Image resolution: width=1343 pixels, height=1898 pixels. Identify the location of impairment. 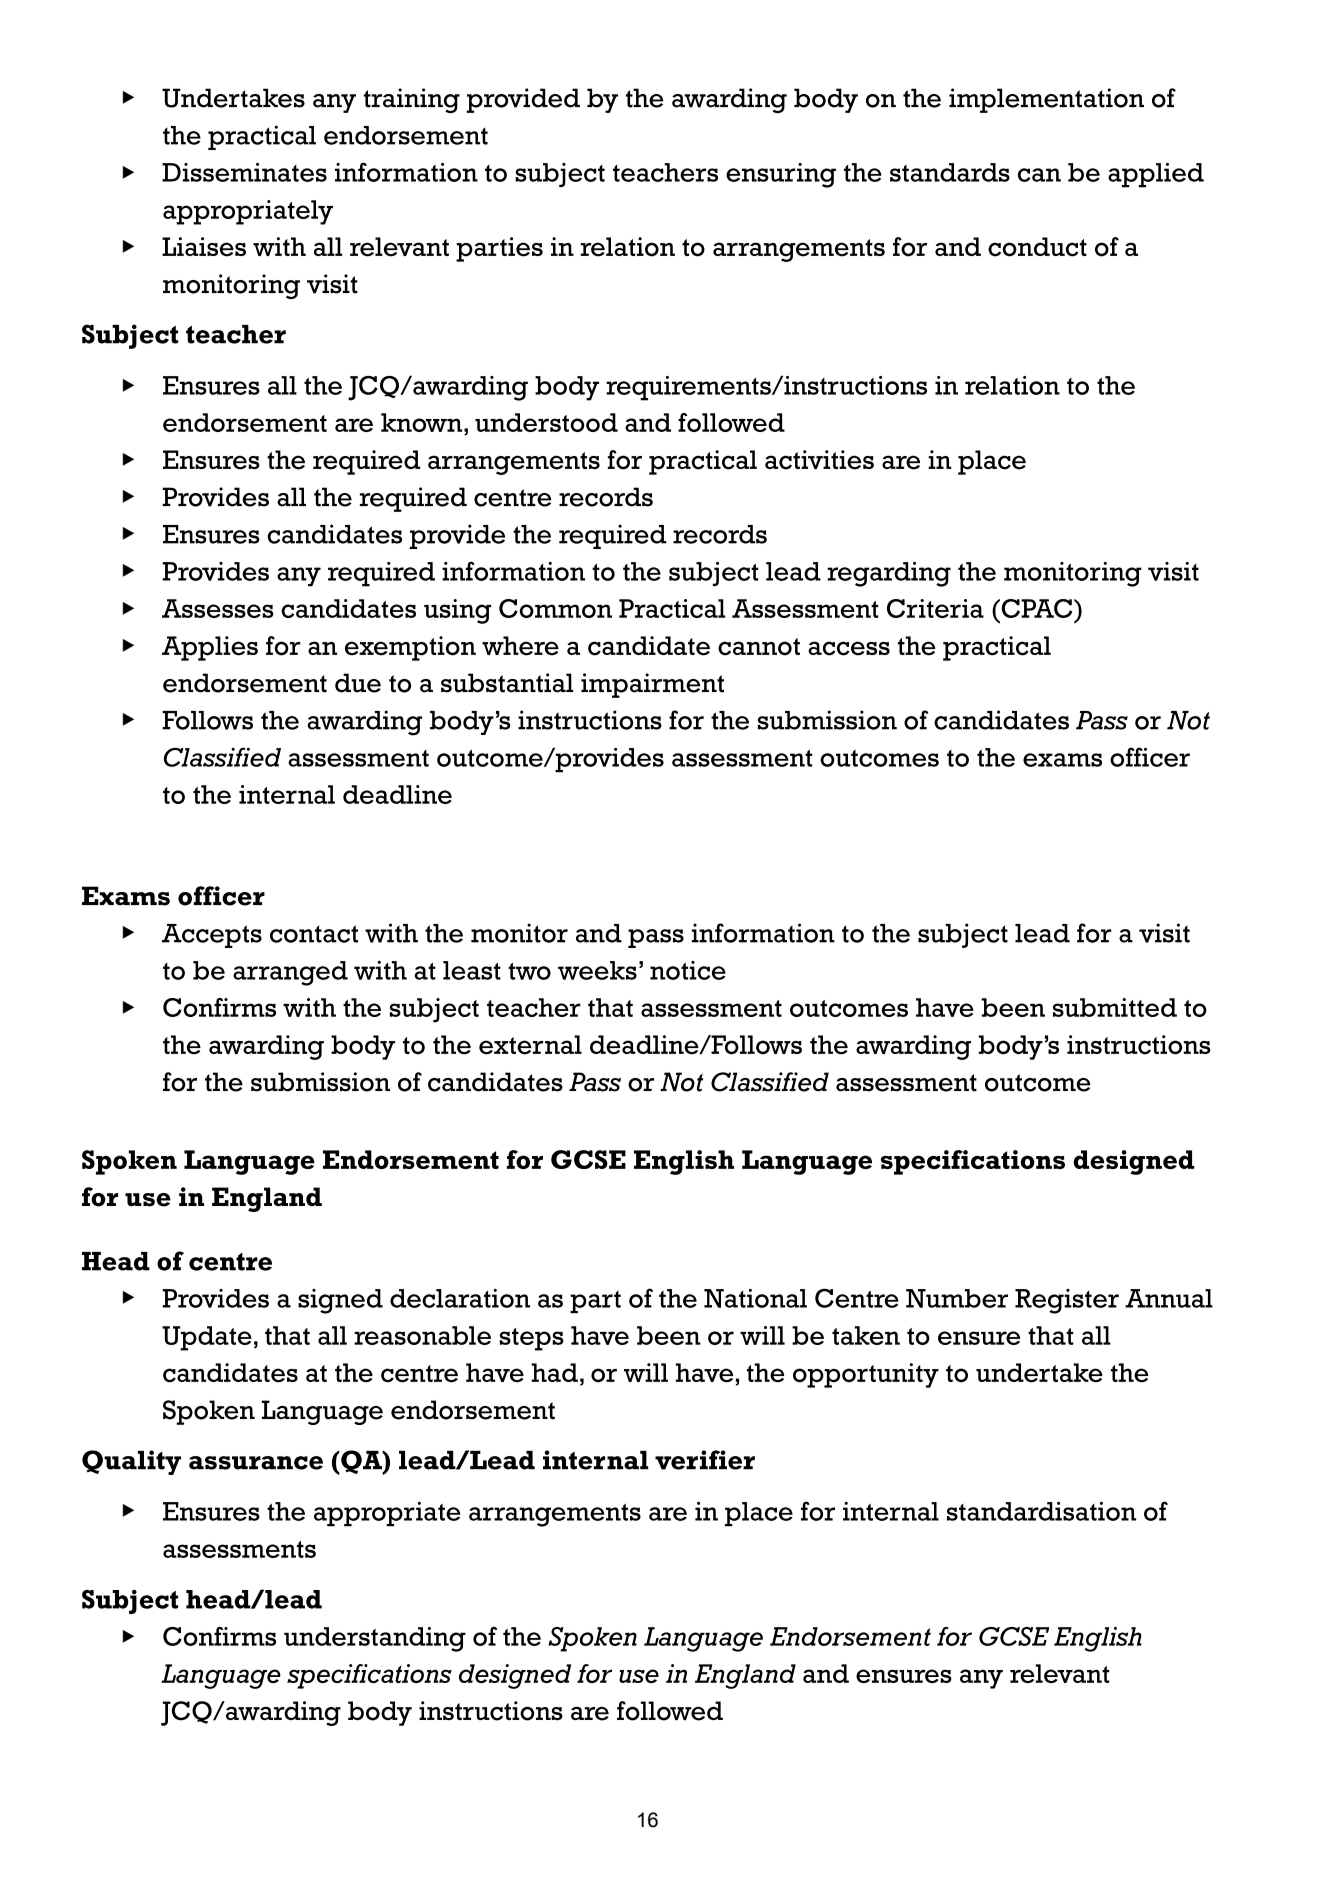
(652, 685).
